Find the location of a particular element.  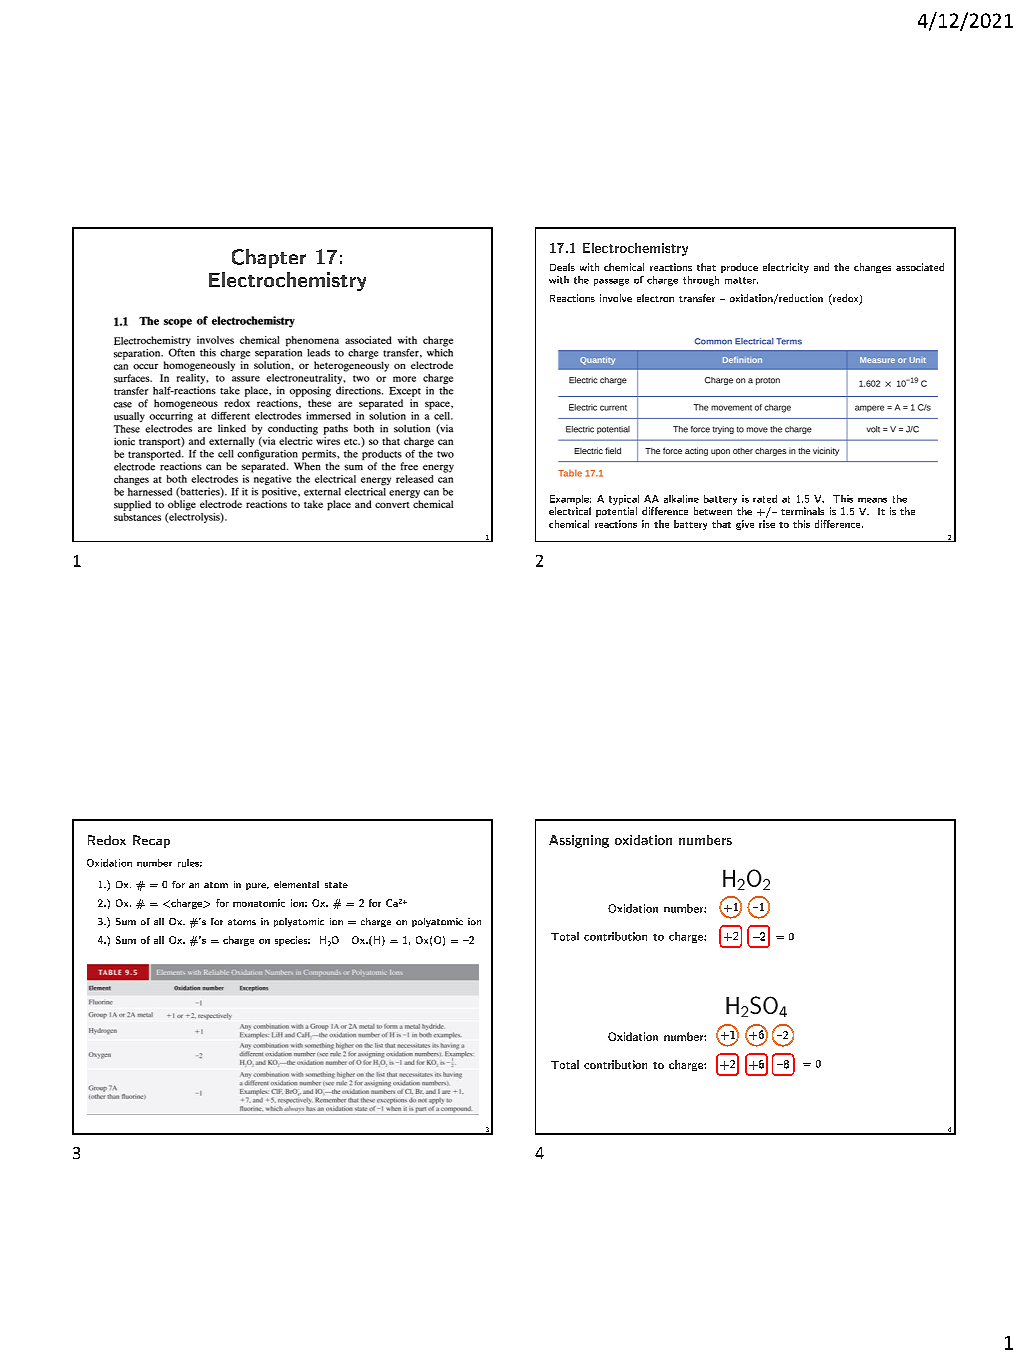

Chapter is located at coordinates (269, 258).
